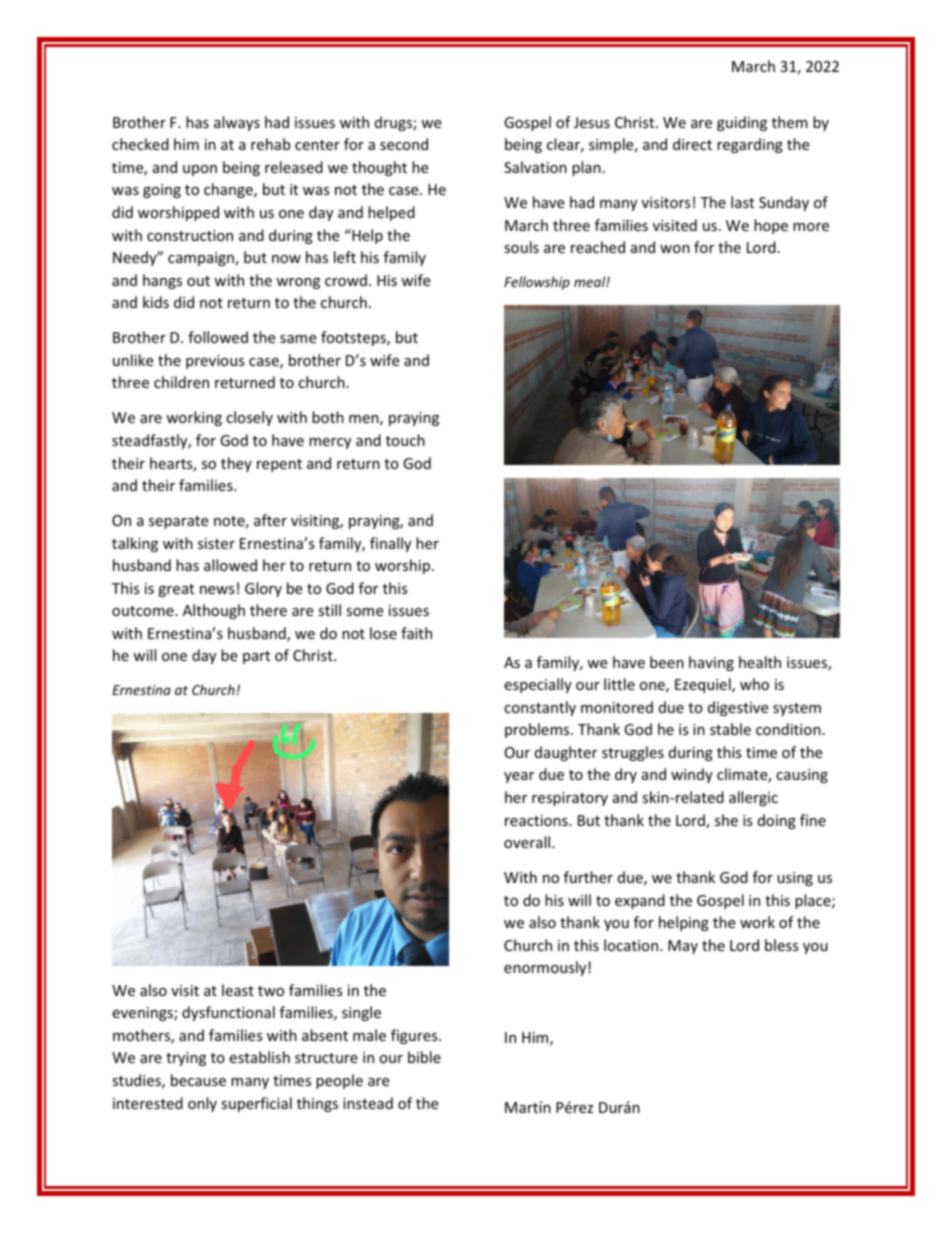 The width and height of the screenshot is (952, 1233). What do you see at coordinates (214, 611) in the screenshot?
I see `Although` at bounding box center [214, 611].
